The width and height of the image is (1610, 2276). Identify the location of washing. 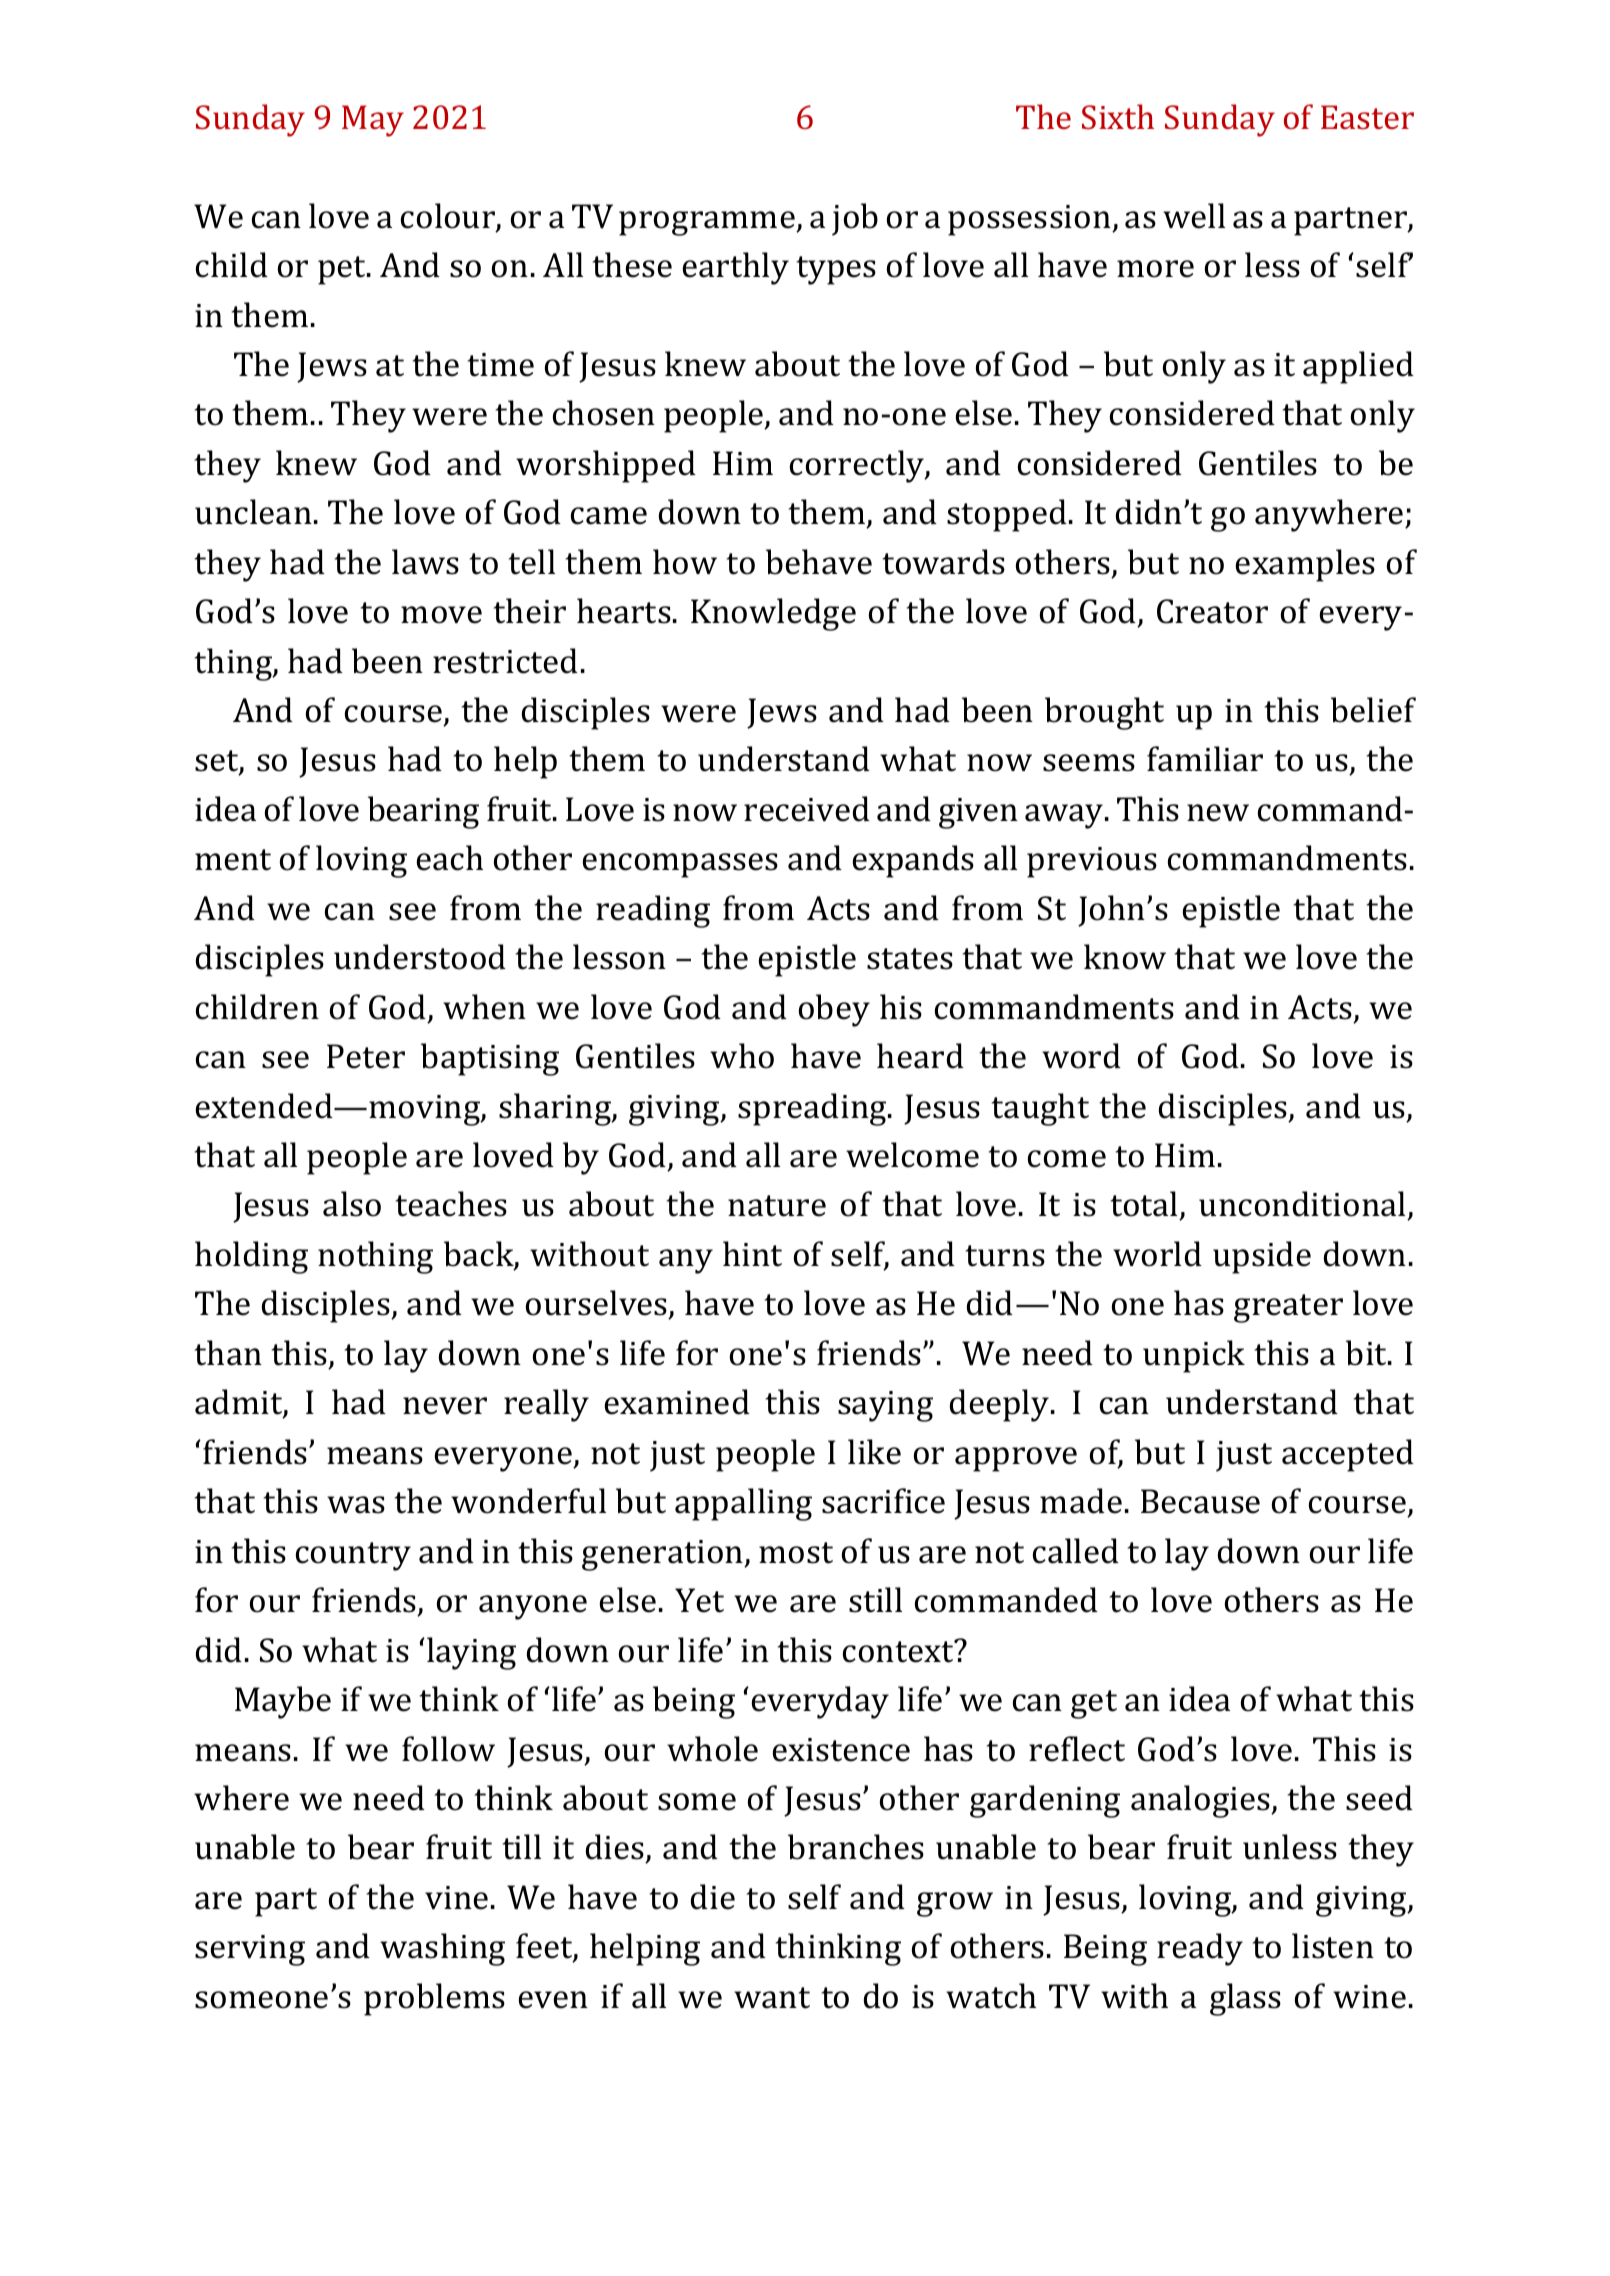
(442, 1949).
